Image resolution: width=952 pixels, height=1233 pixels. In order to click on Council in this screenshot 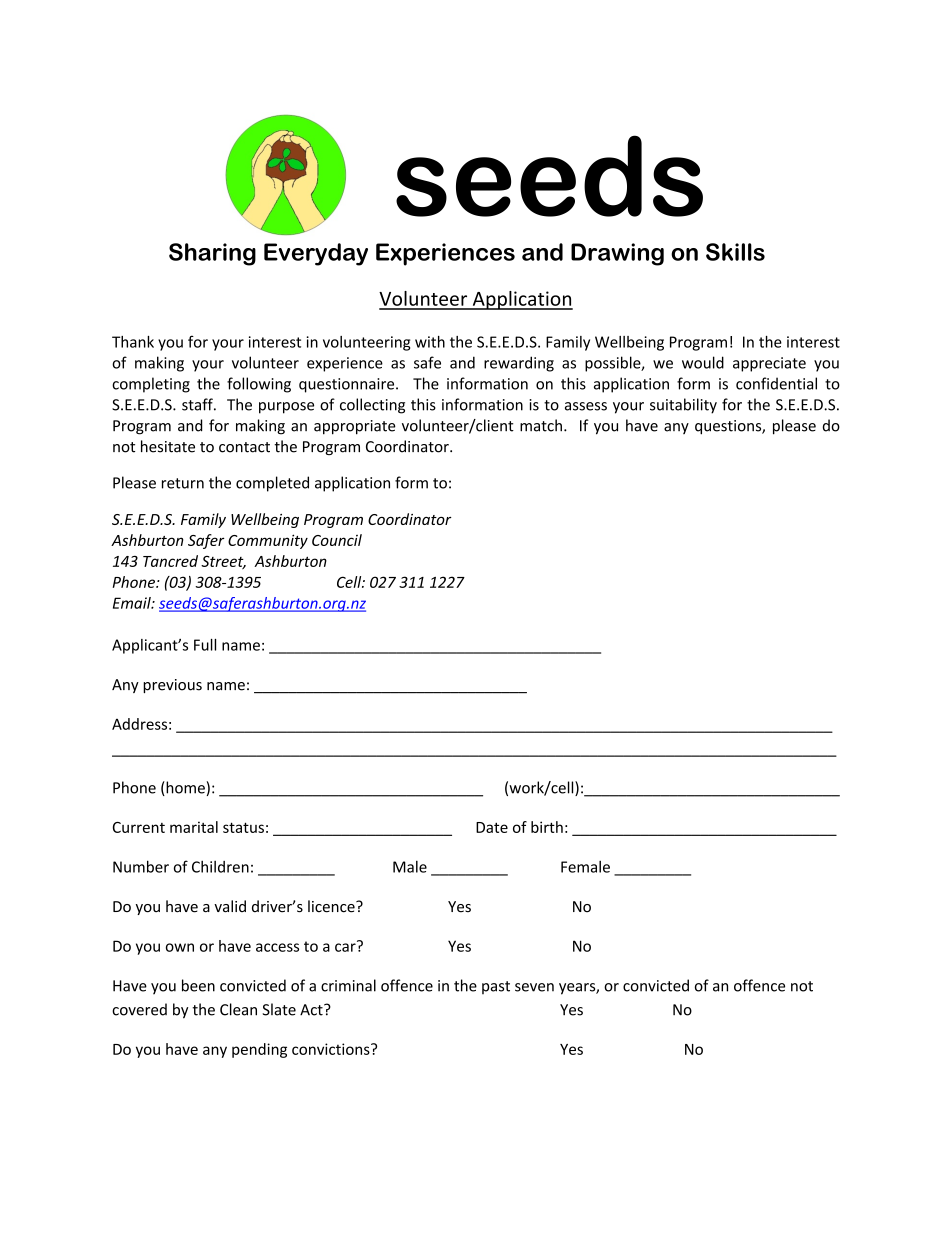, I will do `click(337, 540)`.
